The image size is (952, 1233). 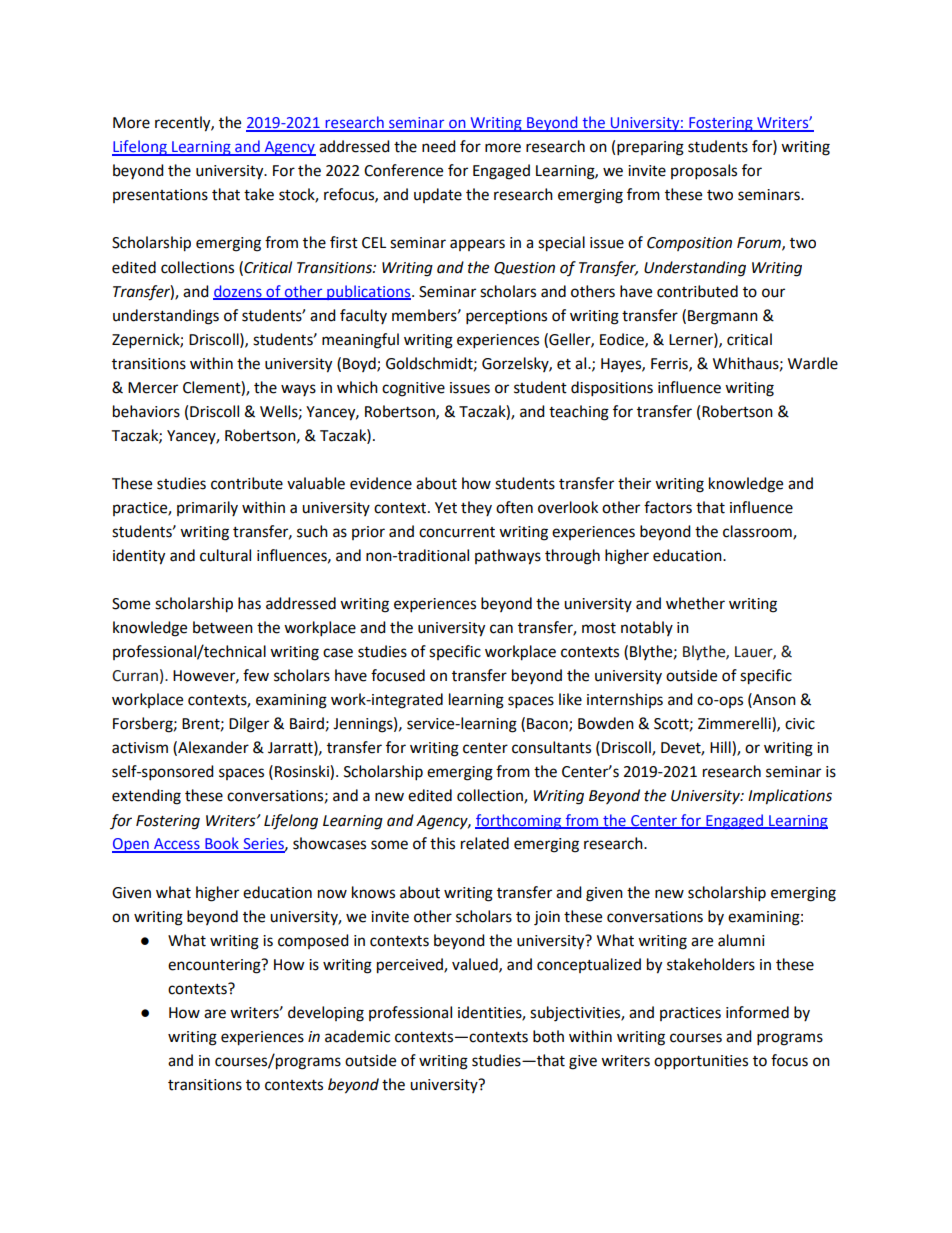 I want to click on proposals, so click(x=704, y=172).
